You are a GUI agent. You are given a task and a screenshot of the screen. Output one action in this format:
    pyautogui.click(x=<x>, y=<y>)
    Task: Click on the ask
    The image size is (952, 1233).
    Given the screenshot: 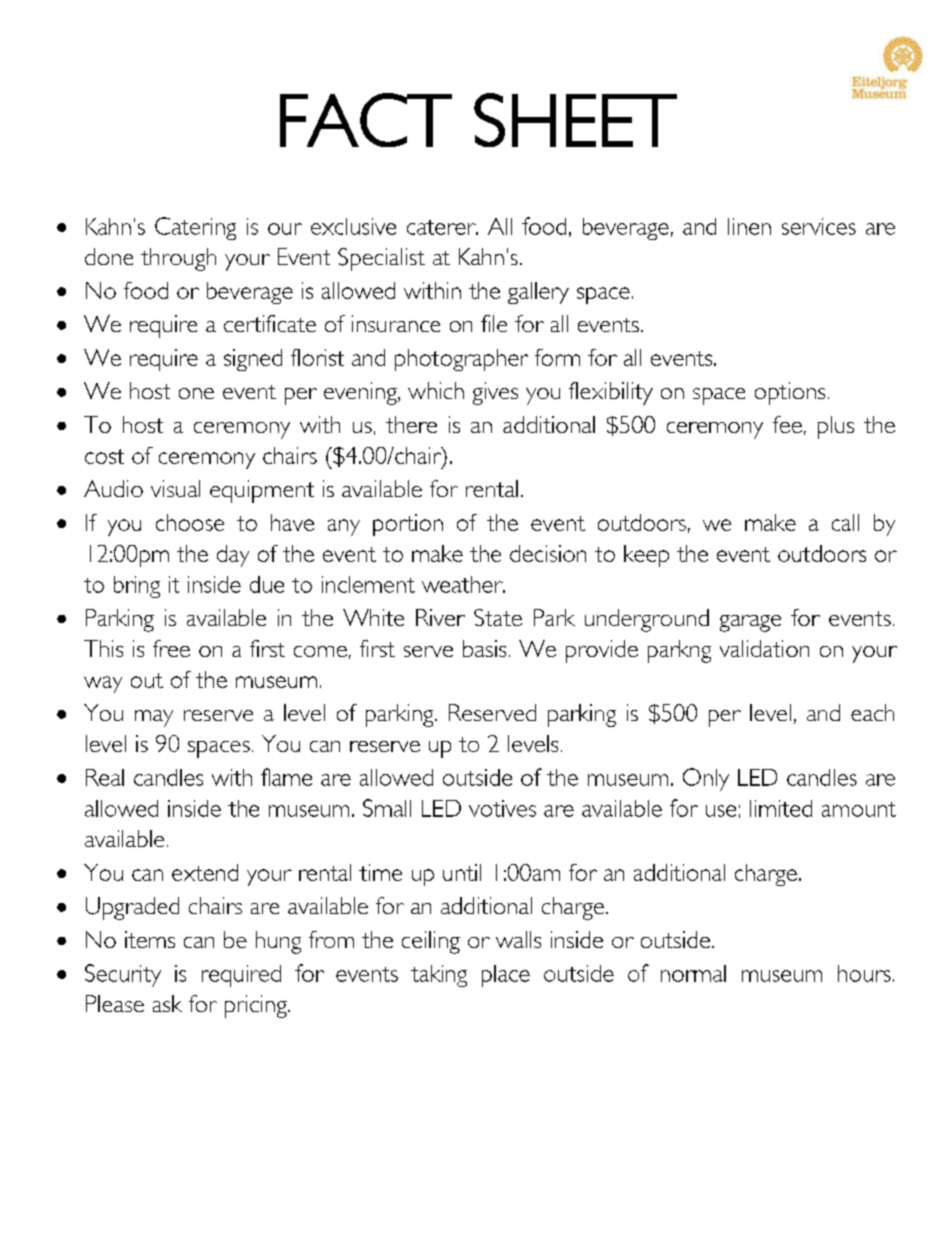 What is the action you would take?
    pyautogui.click(x=167, y=1003)
